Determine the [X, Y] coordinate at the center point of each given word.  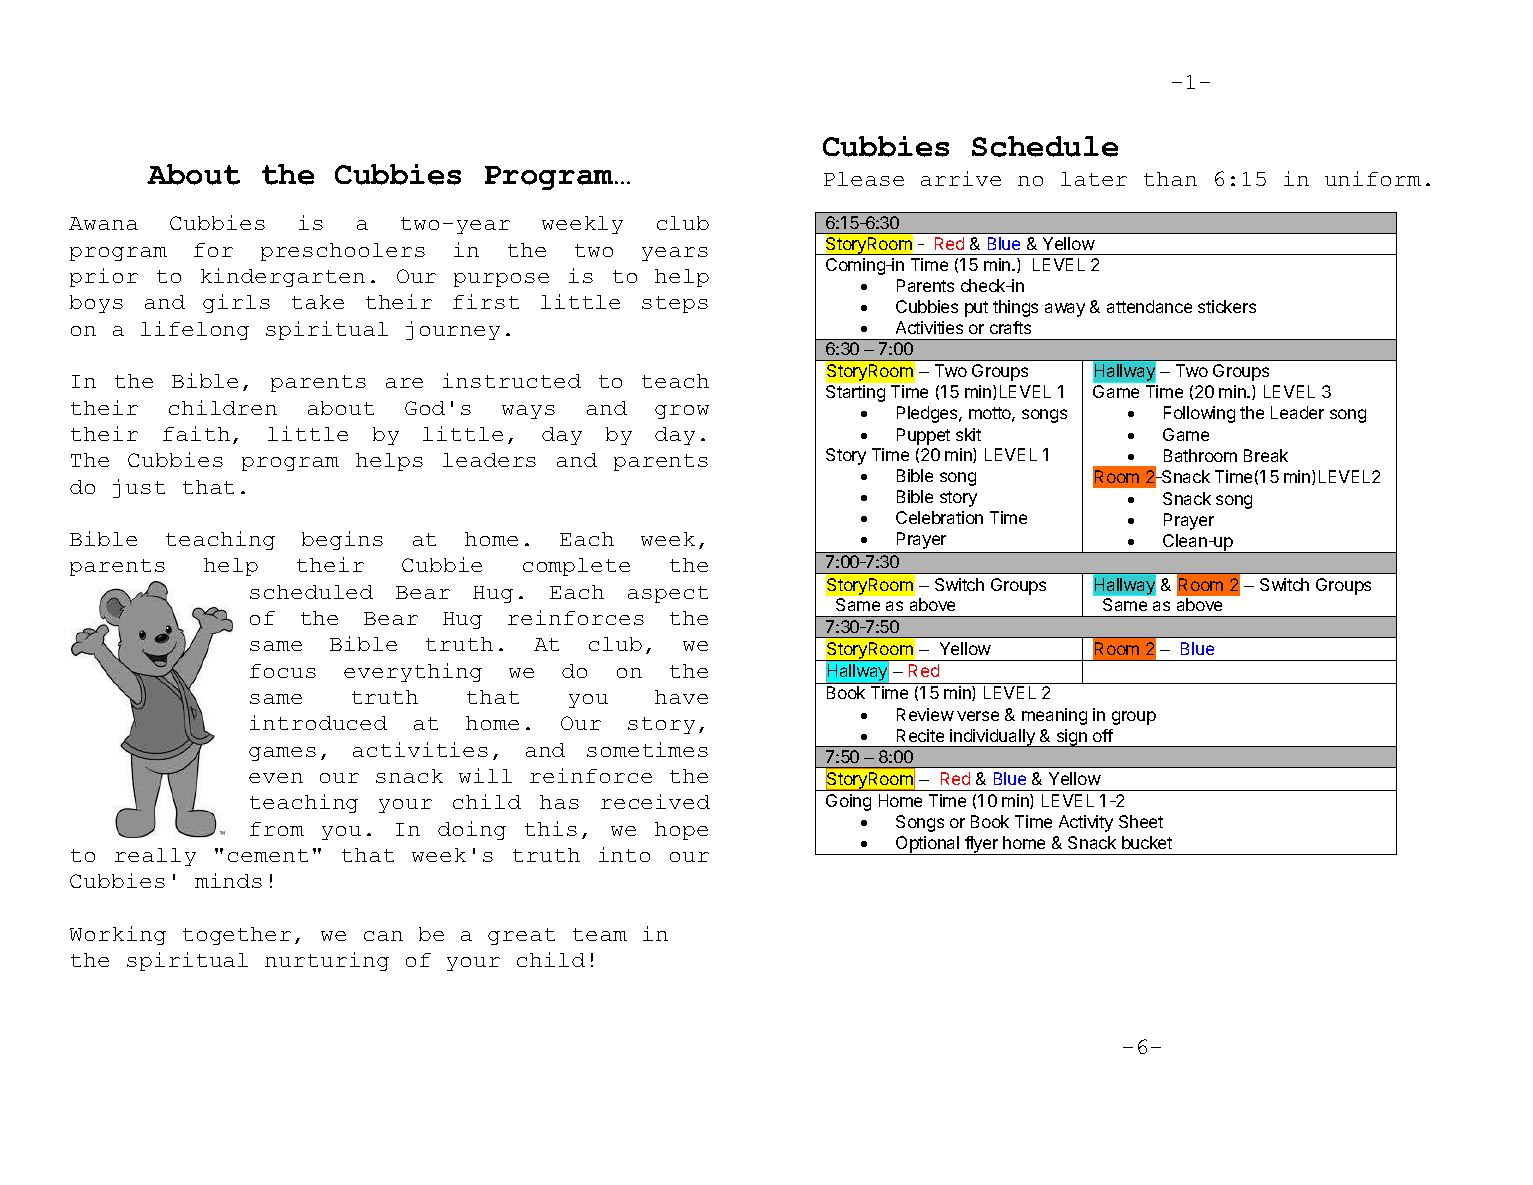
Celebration [939, 517]
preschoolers [343, 252]
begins [342, 540]
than [1170, 179]
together [237, 936]
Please [864, 179]
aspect [668, 594]
